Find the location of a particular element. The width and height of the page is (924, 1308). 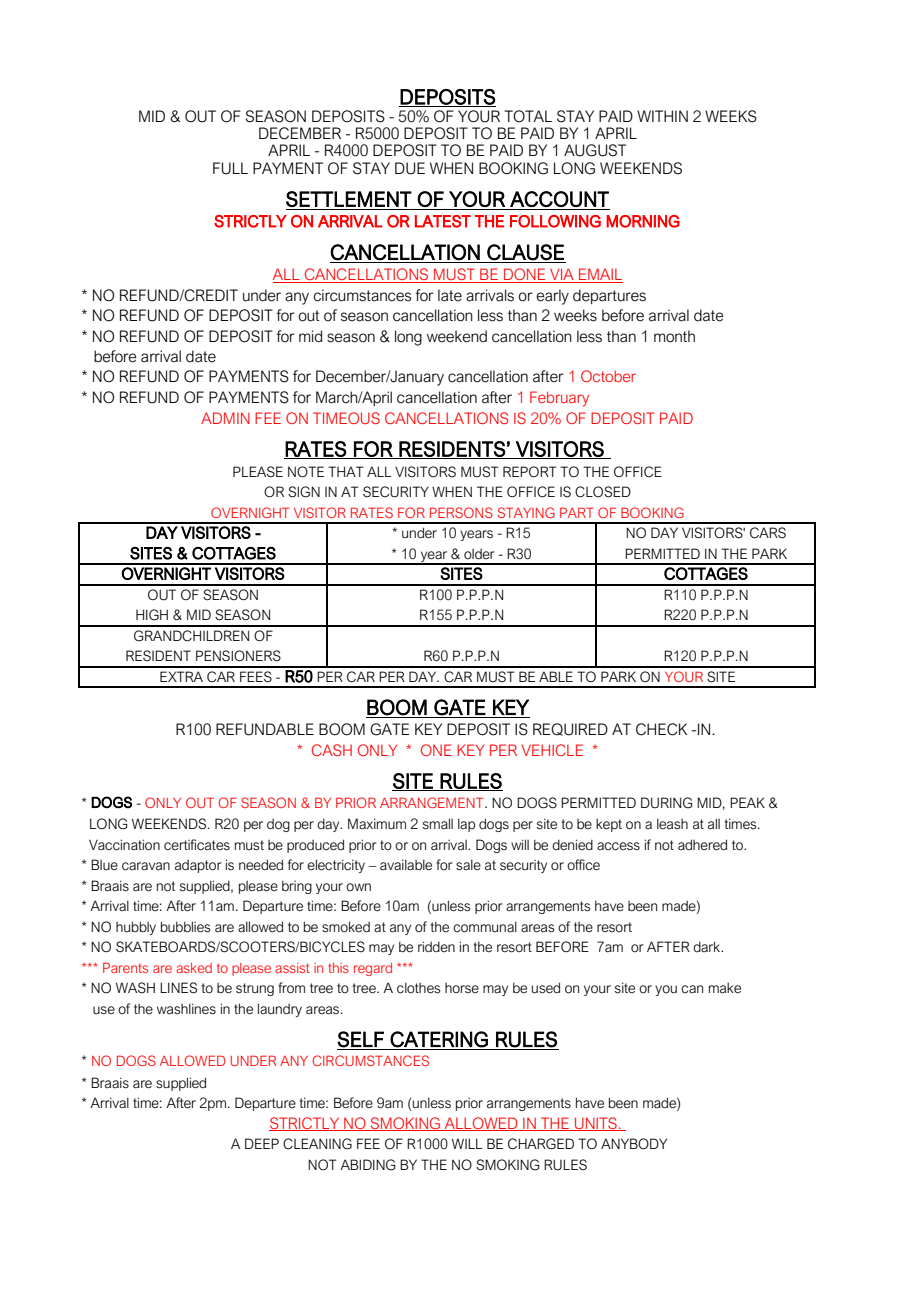

FULL is located at coordinates (230, 168).
